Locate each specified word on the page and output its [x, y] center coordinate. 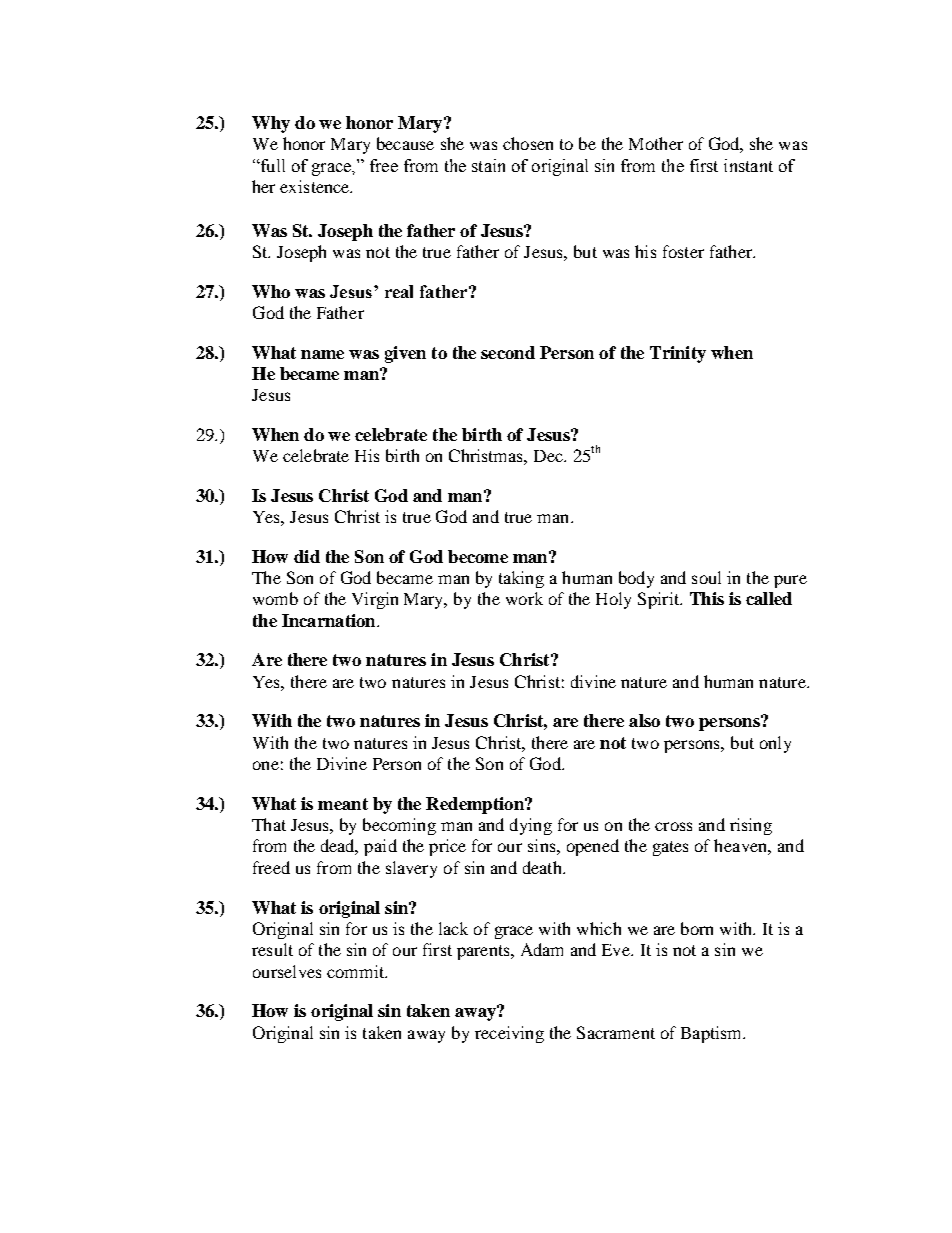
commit [357, 971]
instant [748, 165]
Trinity [678, 354]
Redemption [476, 805]
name [322, 354]
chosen [528, 143]
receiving [509, 1034]
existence [316, 186]
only [775, 744]
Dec [549, 456]
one [266, 765]
